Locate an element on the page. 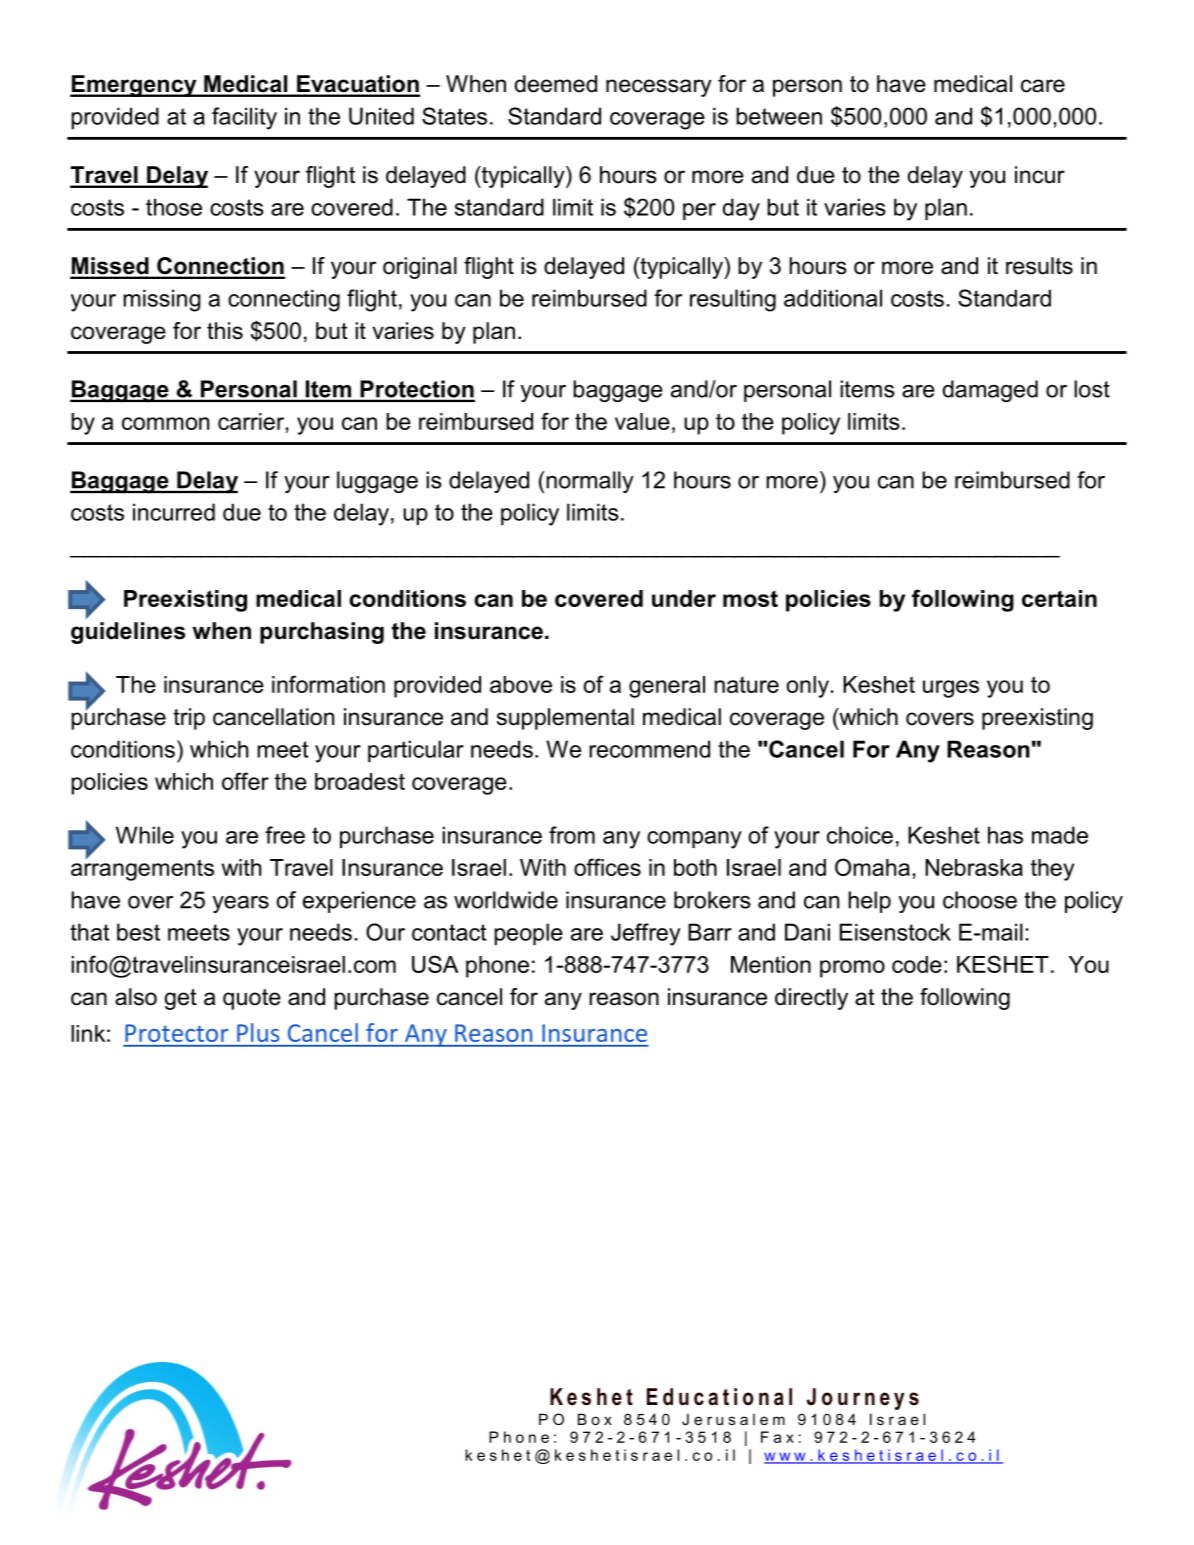 Image resolution: width=1194 pixels, height=1545 pixels. Protector is located at coordinates (176, 1033).
